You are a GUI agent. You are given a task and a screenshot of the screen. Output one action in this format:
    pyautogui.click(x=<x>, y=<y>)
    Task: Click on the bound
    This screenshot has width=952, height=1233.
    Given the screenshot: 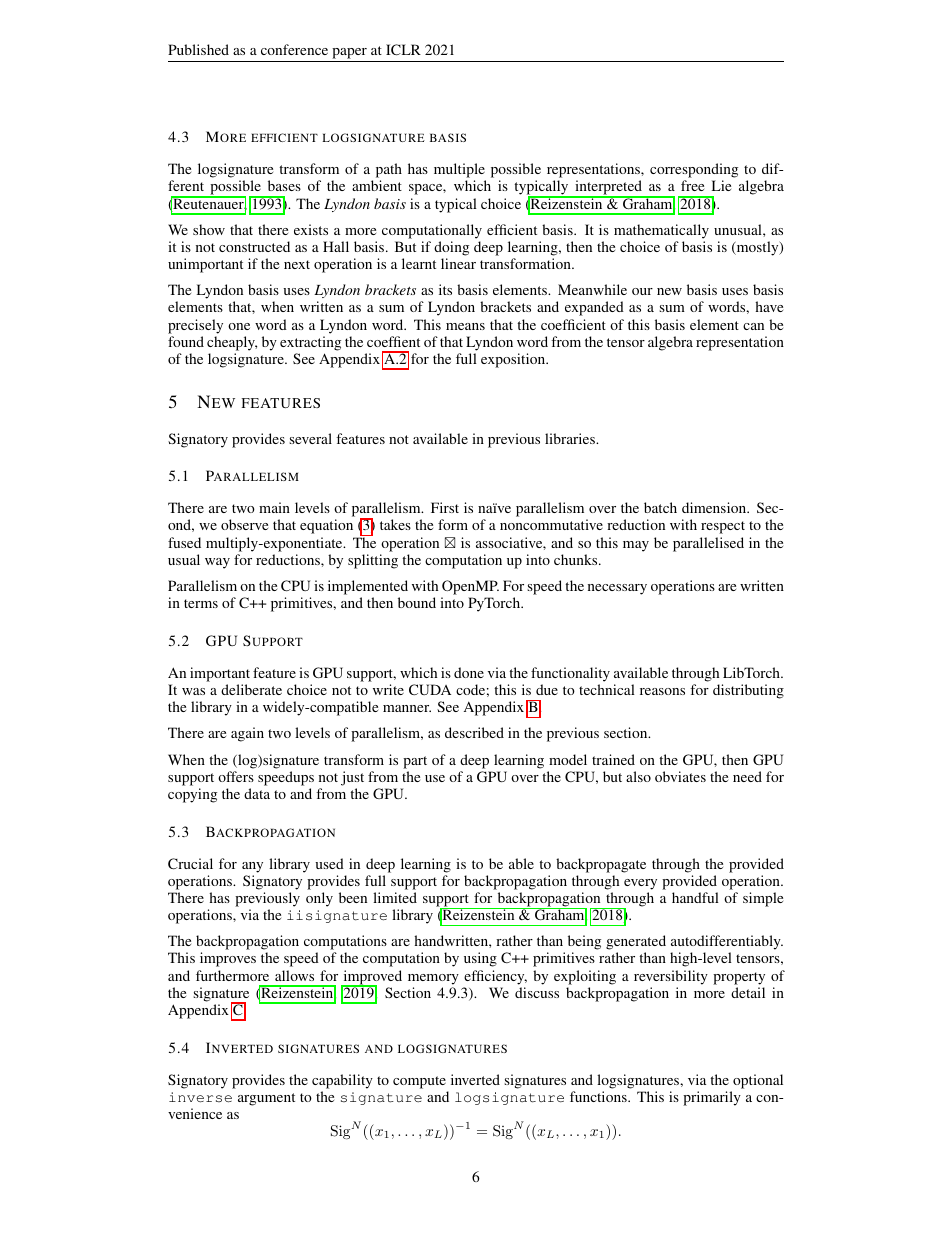 What is the action you would take?
    pyautogui.click(x=417, y=602)
